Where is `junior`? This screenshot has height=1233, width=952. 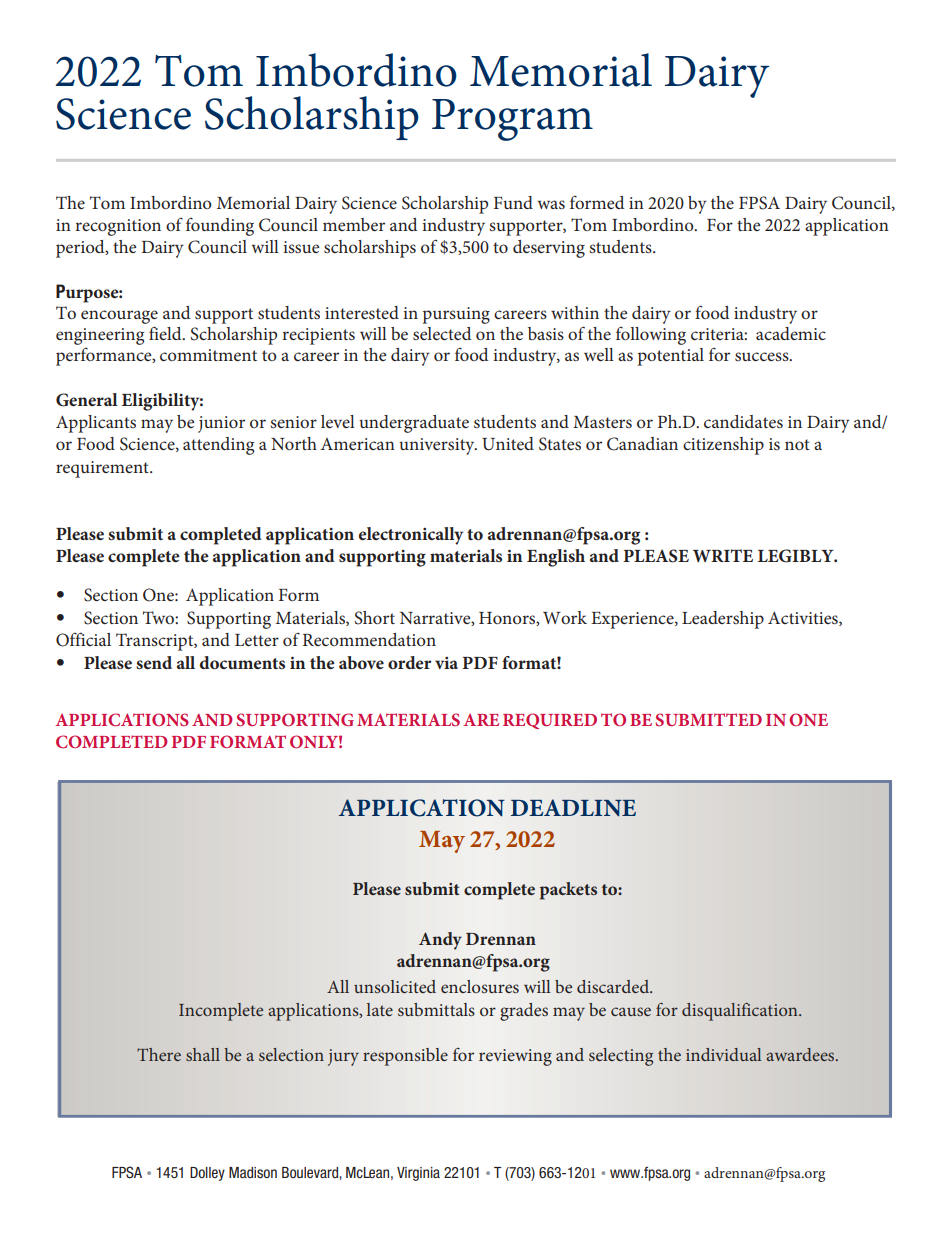
junior is located at coordinates (221, 424).
